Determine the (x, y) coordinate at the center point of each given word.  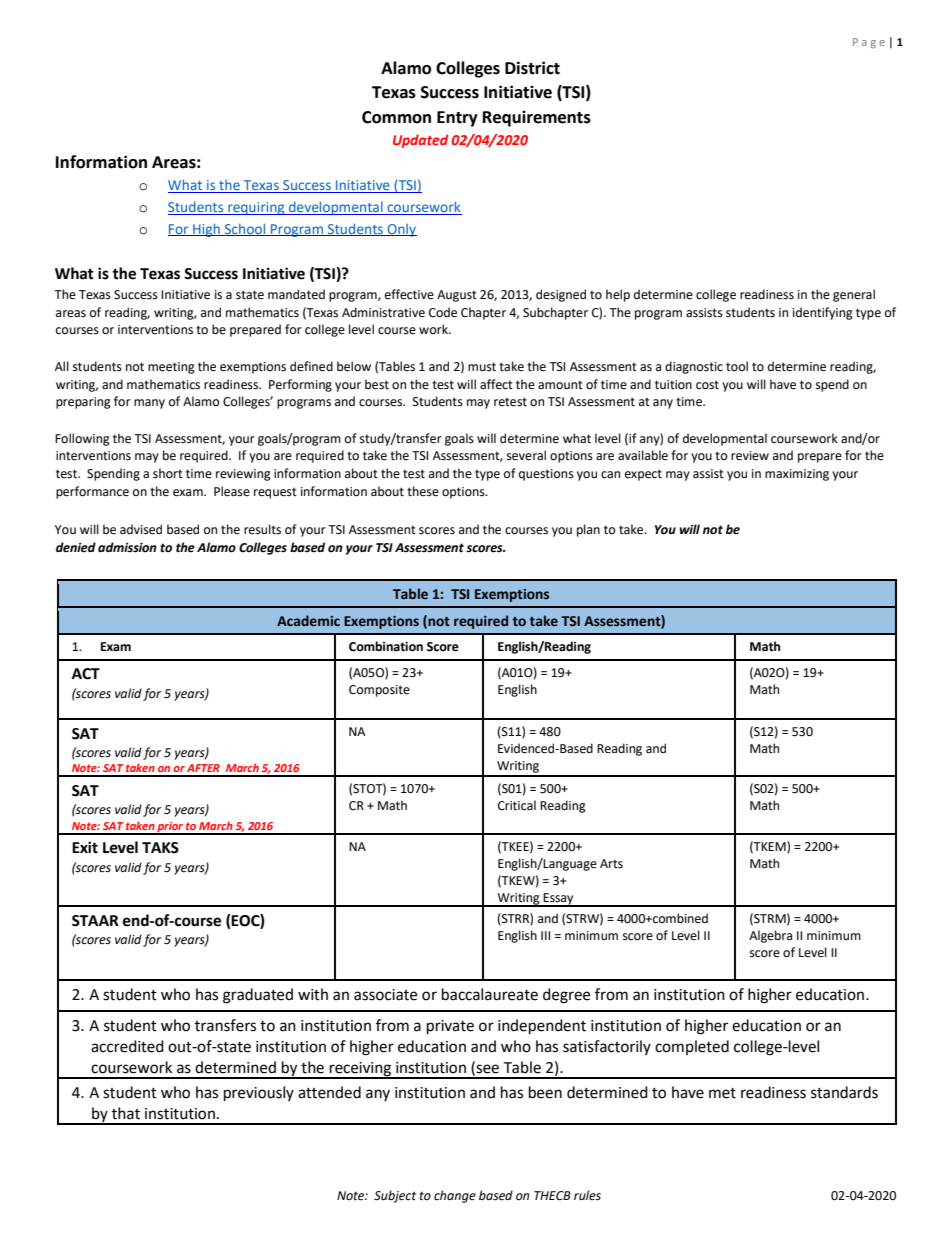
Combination (386, 646)
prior (170, 828)
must (482, 367)
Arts (611, 864)
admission (127, 547)
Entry (457, 119)
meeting (171, 368)
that (126, 1113)
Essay (559, 900)
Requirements (537, 118)
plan (588, 530)
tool (737, 366)
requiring (256, 208)
